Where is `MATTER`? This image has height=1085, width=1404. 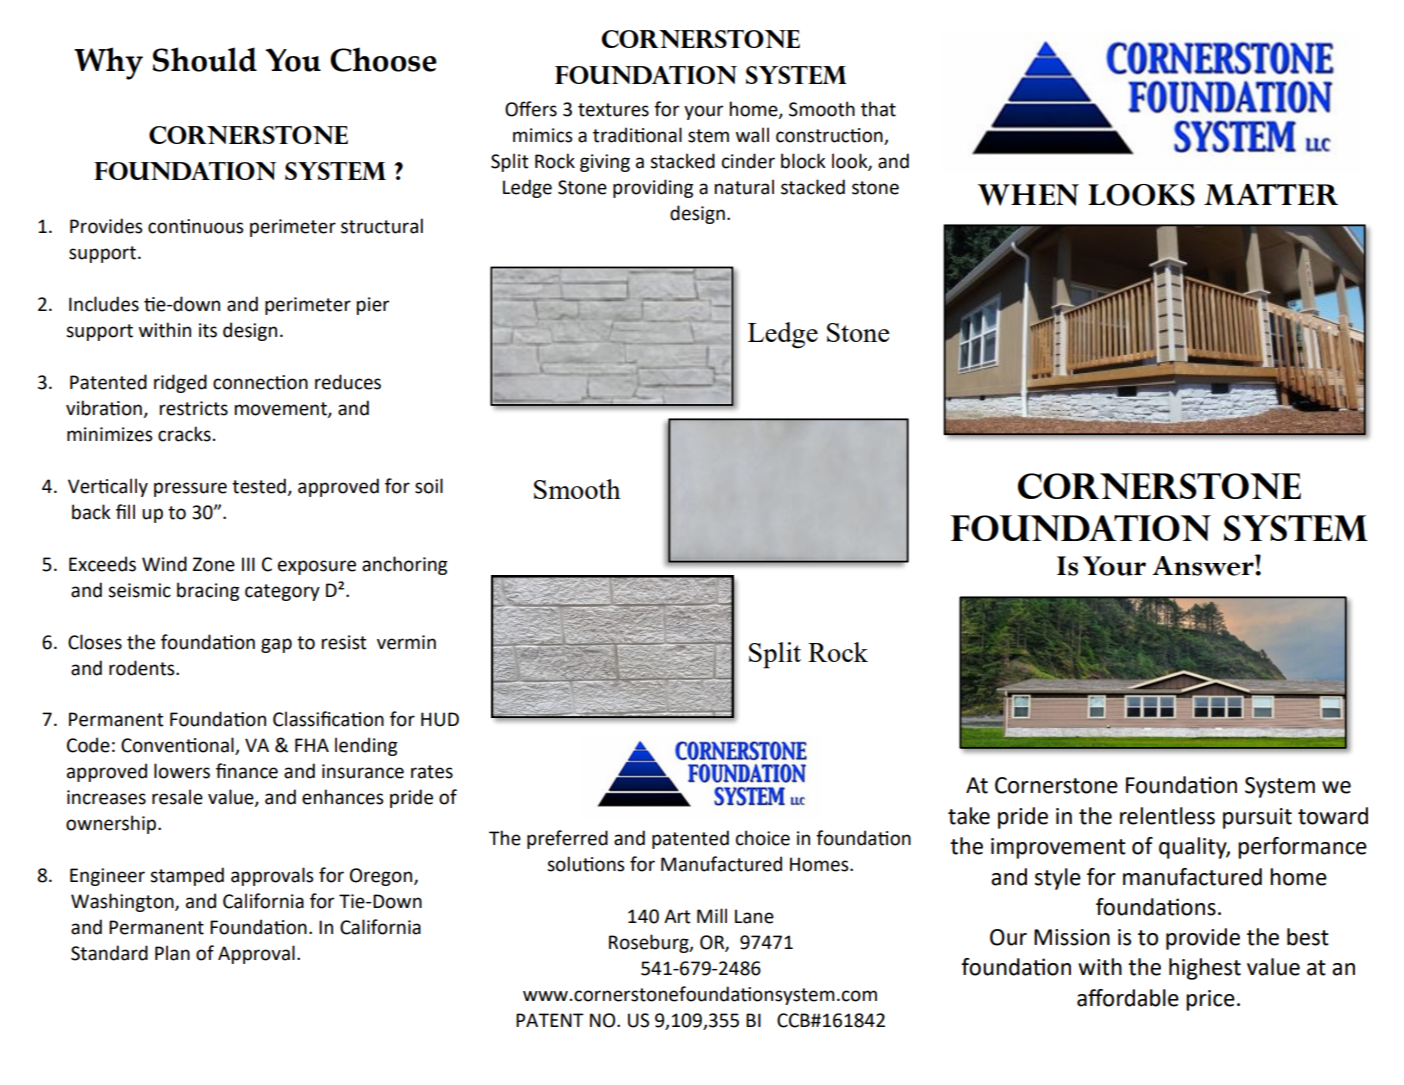
MATTER is located at coordinates (1271, 194).
